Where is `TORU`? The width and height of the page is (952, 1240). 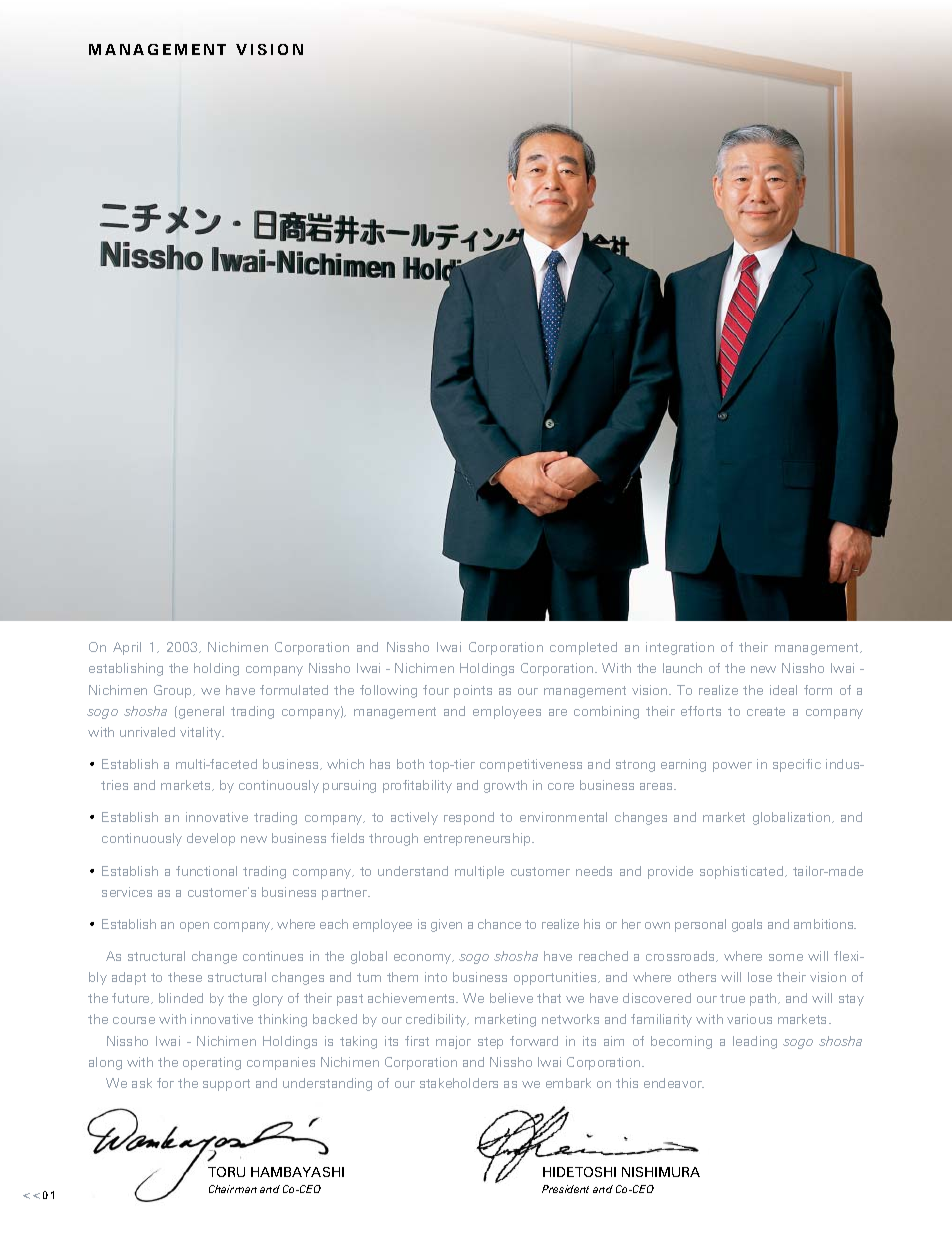 TORU is located at coordinates (226, 1172).
